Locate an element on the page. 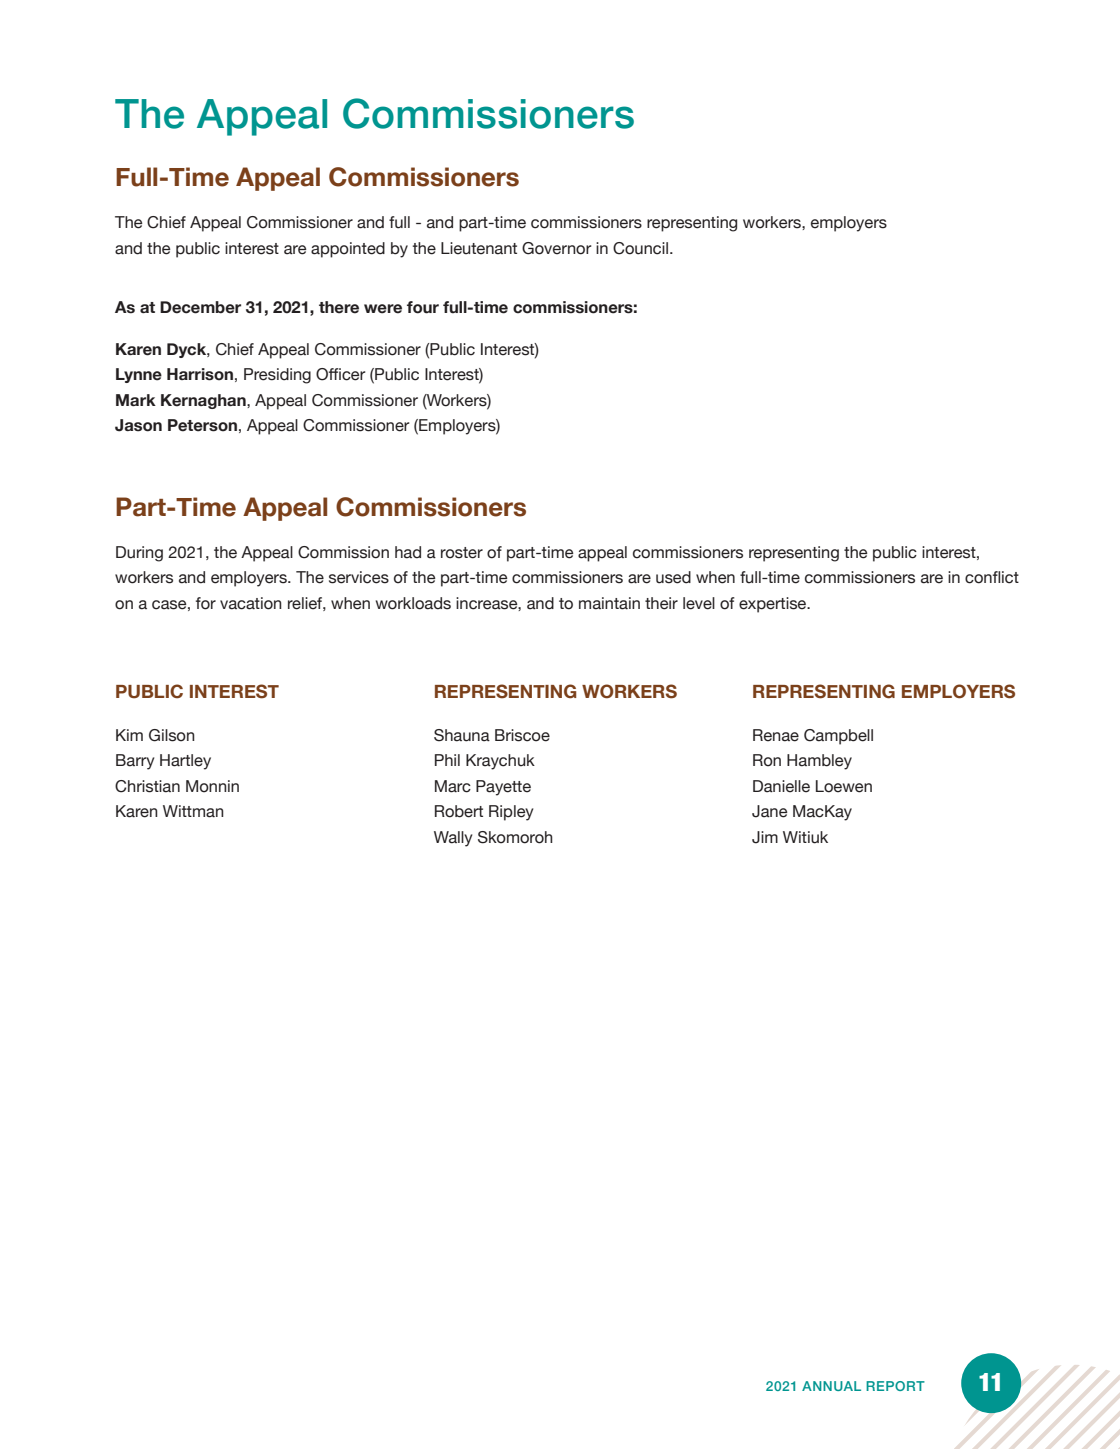  Ripley is located at coordinates (511, 813).
